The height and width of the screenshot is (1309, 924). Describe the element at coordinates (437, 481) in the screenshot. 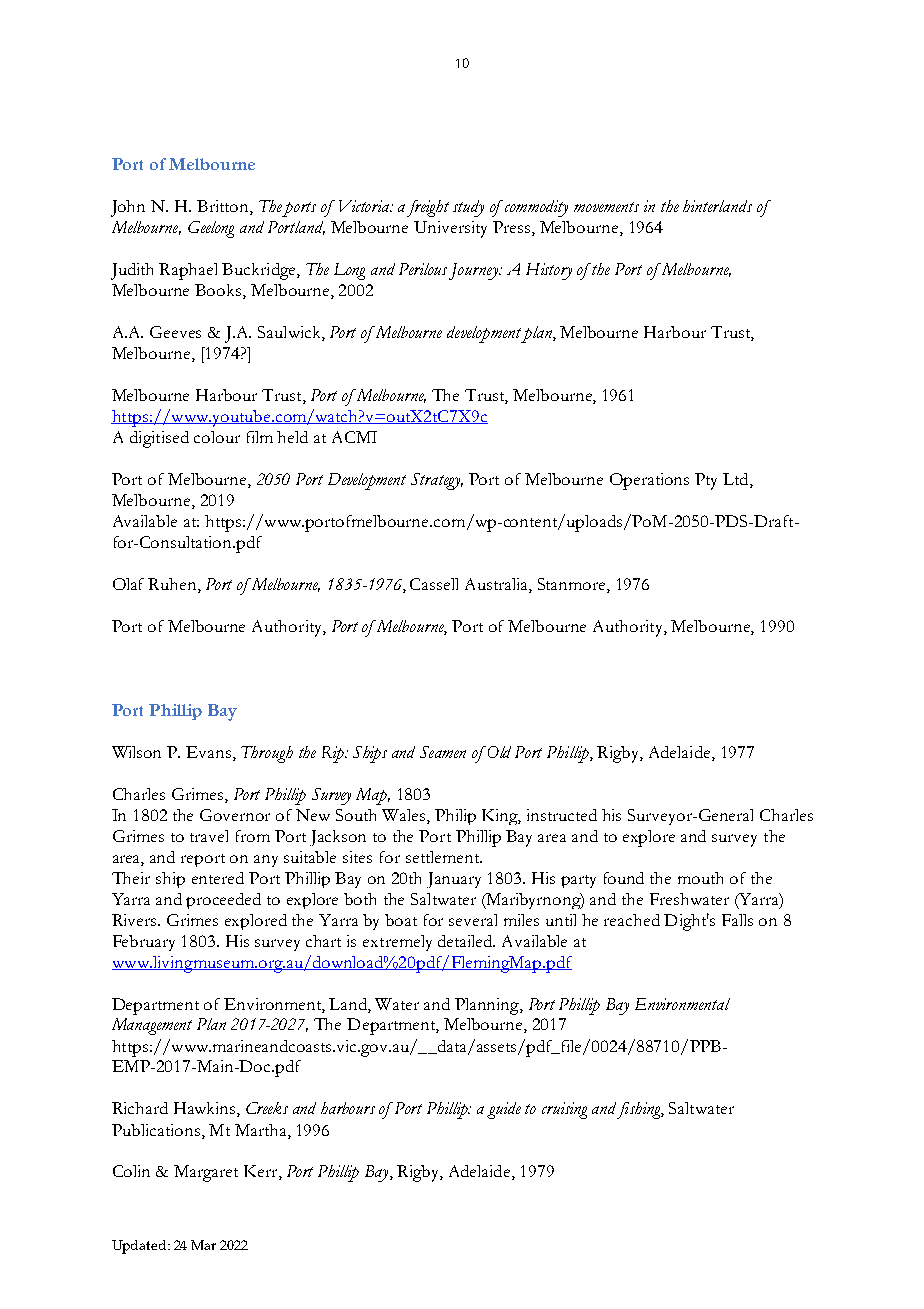

I see `Strategy` at that location.
